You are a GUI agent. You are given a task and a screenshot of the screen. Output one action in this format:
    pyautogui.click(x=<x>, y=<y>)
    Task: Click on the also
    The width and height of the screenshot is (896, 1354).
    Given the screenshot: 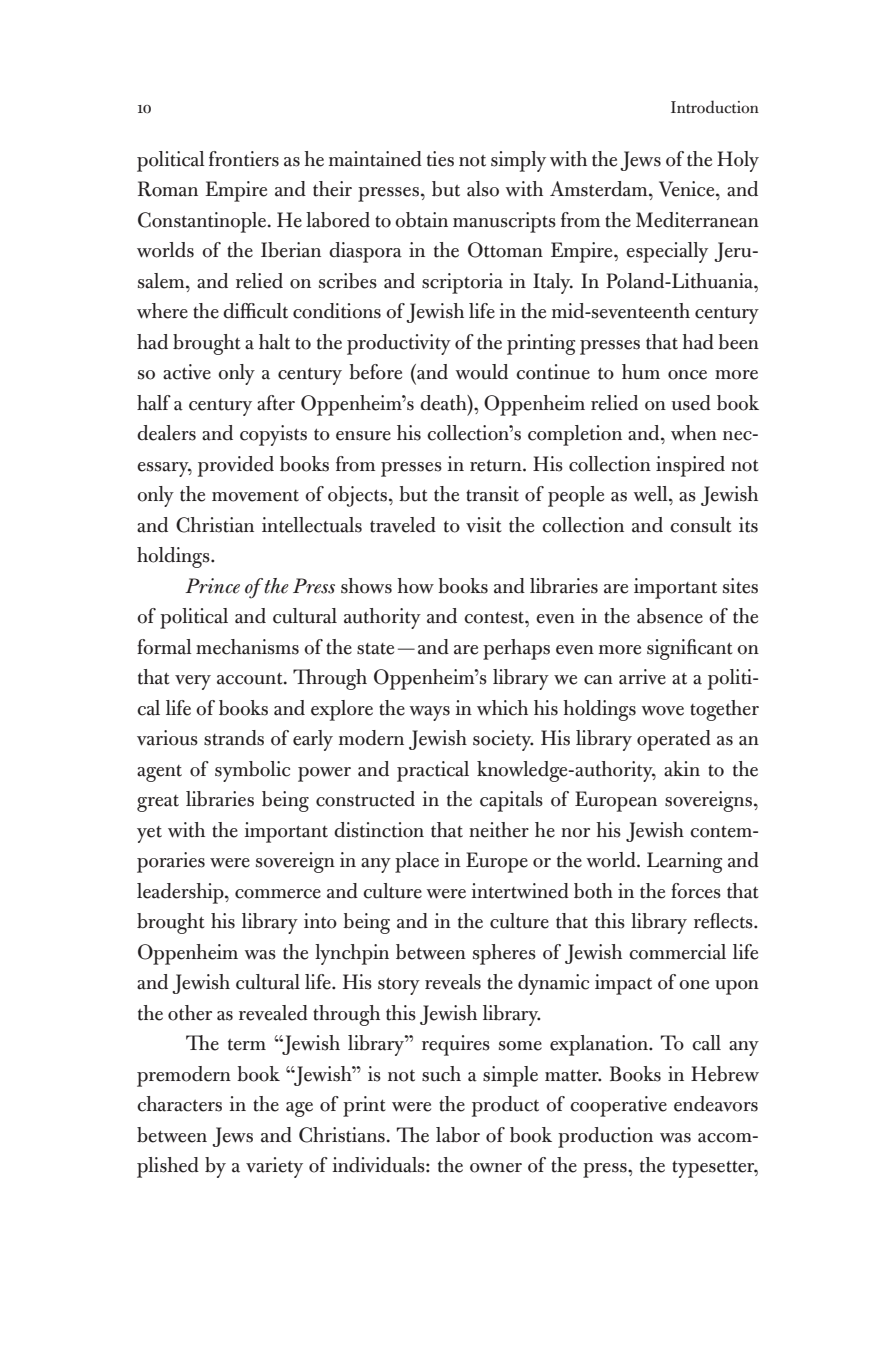 What is the action you would take?
    pyautogui.click(x=483, y=189)
